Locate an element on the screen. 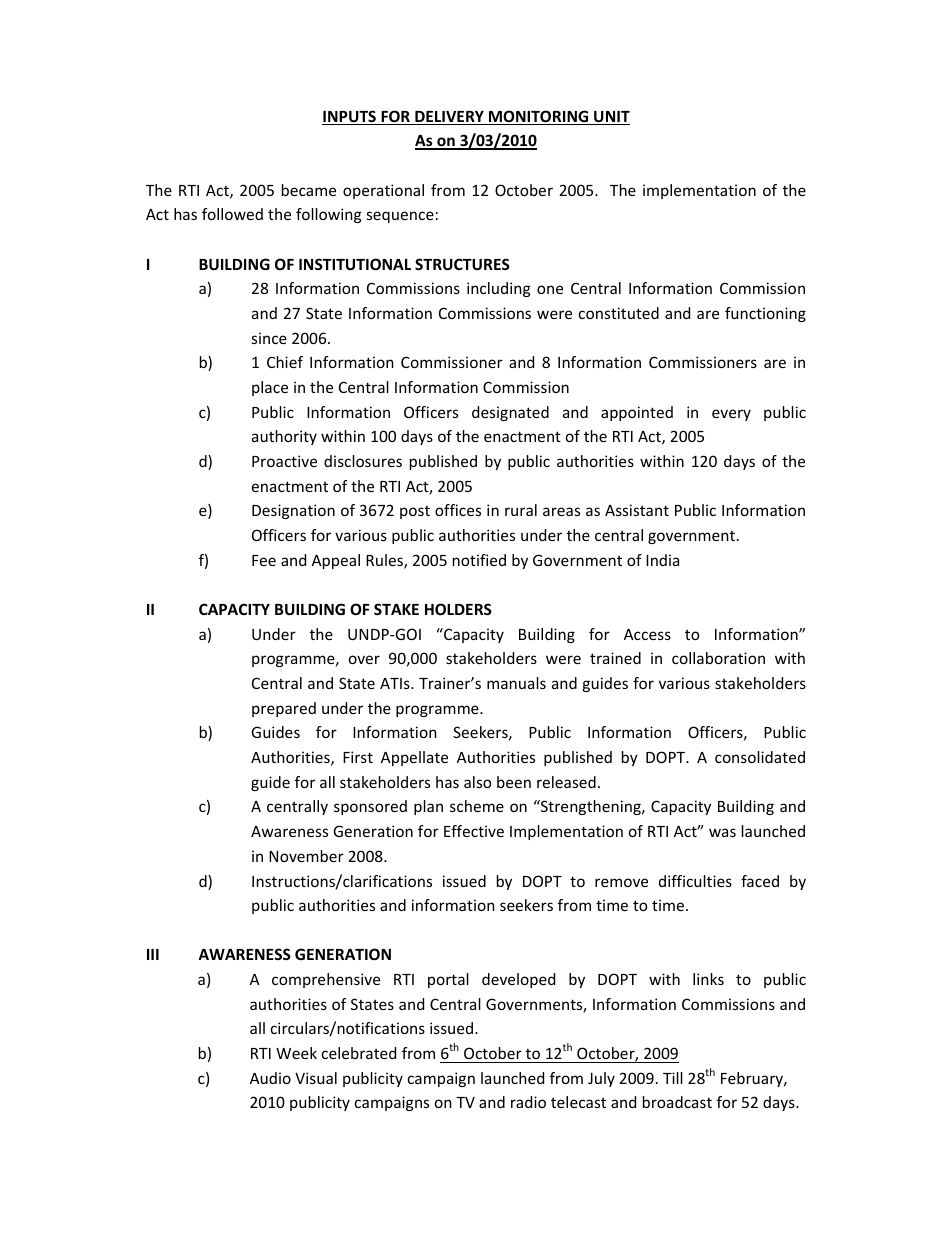 Image resolution: width=952 pixels, height=1233 pixels. DELIVERY is located at coordinates (449, 118).
